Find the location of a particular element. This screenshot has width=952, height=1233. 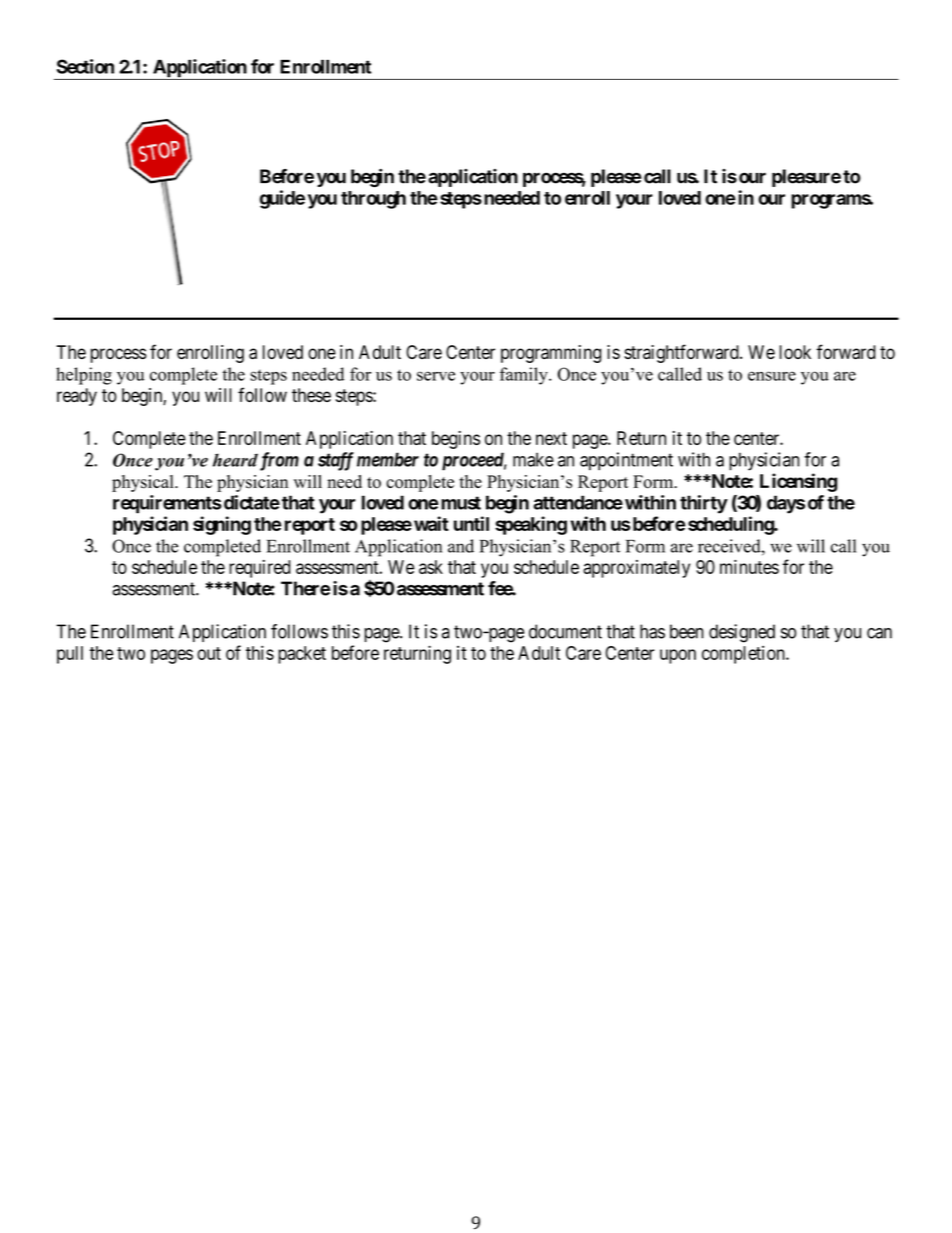

helping is located at coordinates (84, 376).
